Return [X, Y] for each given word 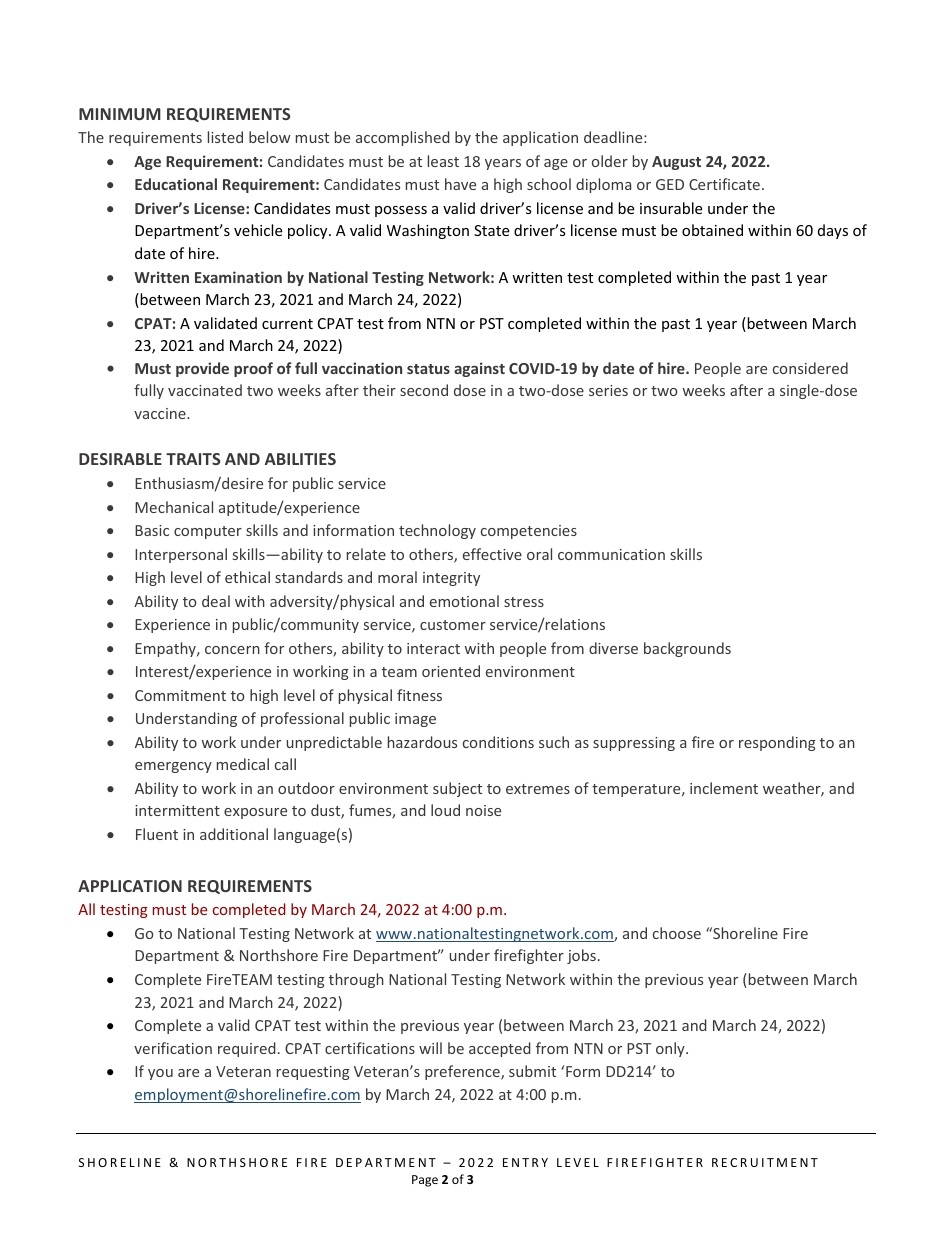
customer [453, 625]
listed [225, 137]
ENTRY [525, 1162]
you [160, 1074]
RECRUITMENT [765, 1162]
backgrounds [687, 649]
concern [232, 650]
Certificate [724, 184]
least [443, 161]
